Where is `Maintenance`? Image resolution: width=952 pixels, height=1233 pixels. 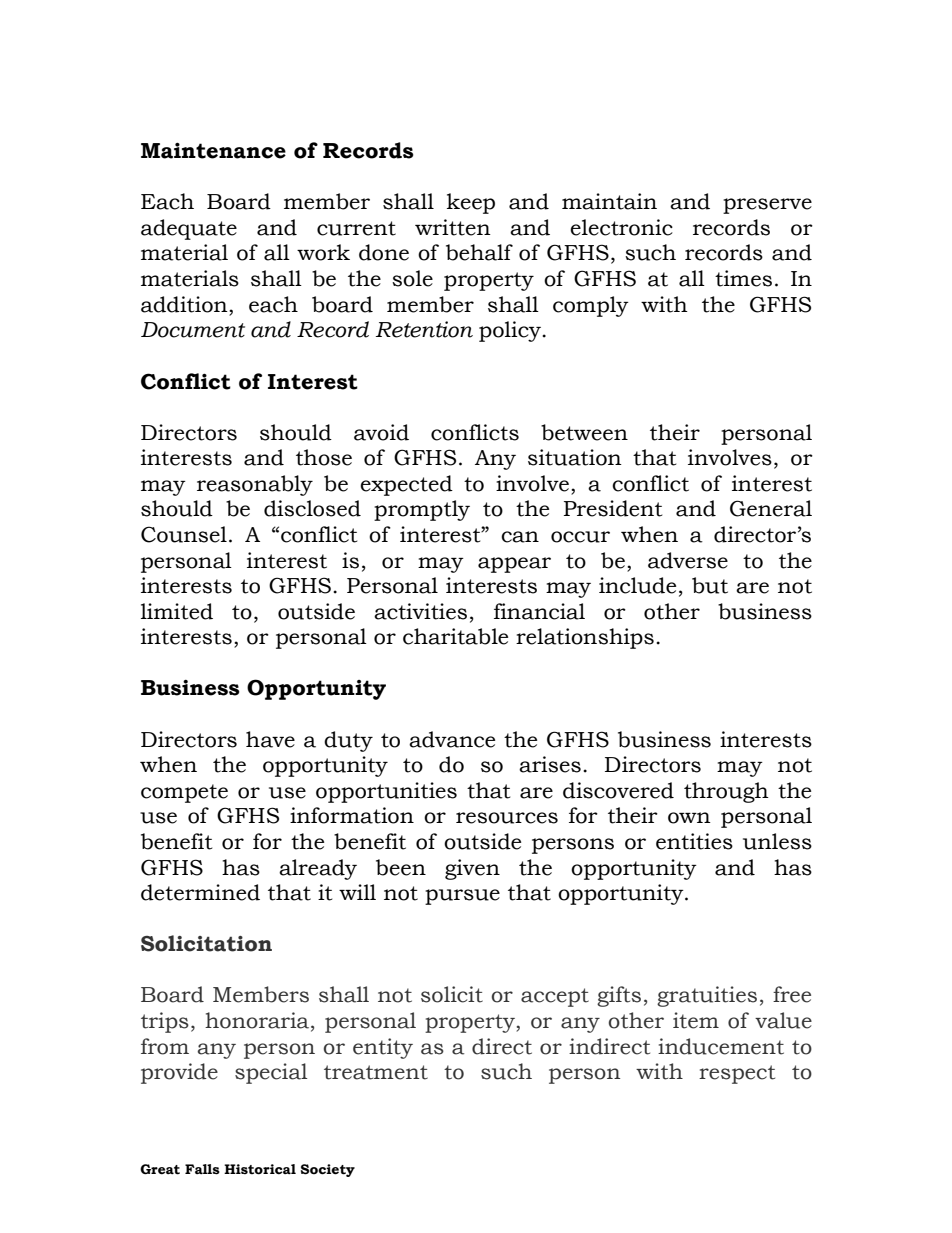 Maintenance is located at coordinates (213, 151).
